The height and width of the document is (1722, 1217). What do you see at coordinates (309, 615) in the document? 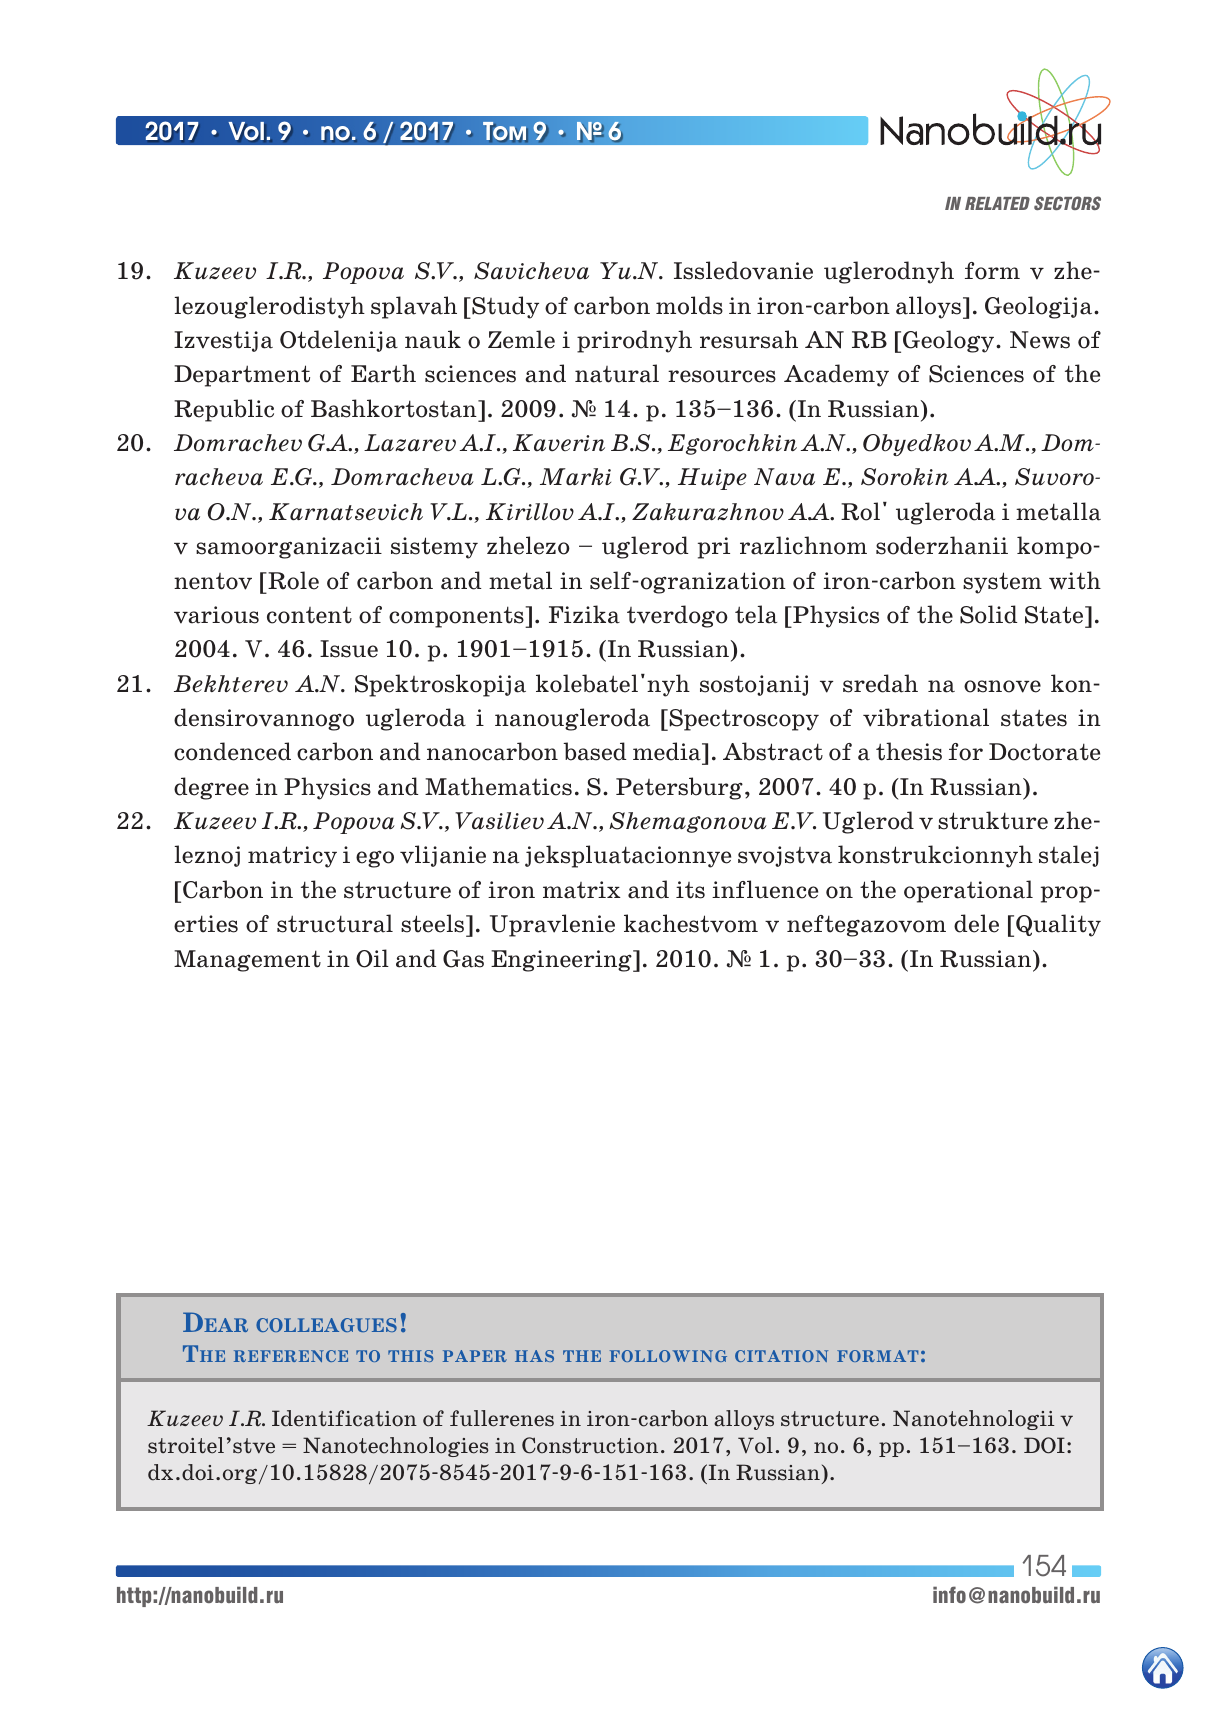
I see `content` at bounding box center [309, 615].
